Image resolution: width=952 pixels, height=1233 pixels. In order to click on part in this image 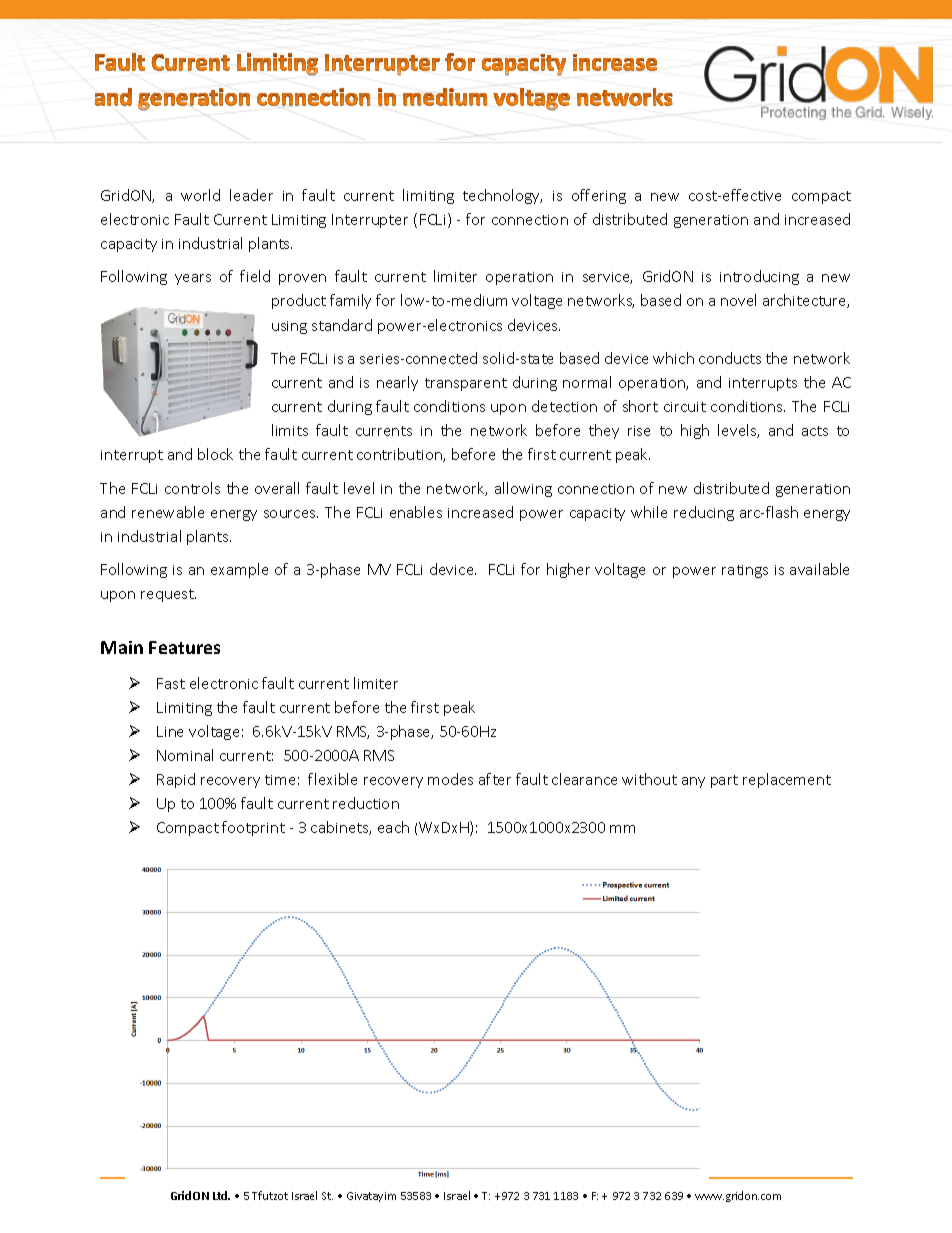, I will do `click(724, 781)`.
